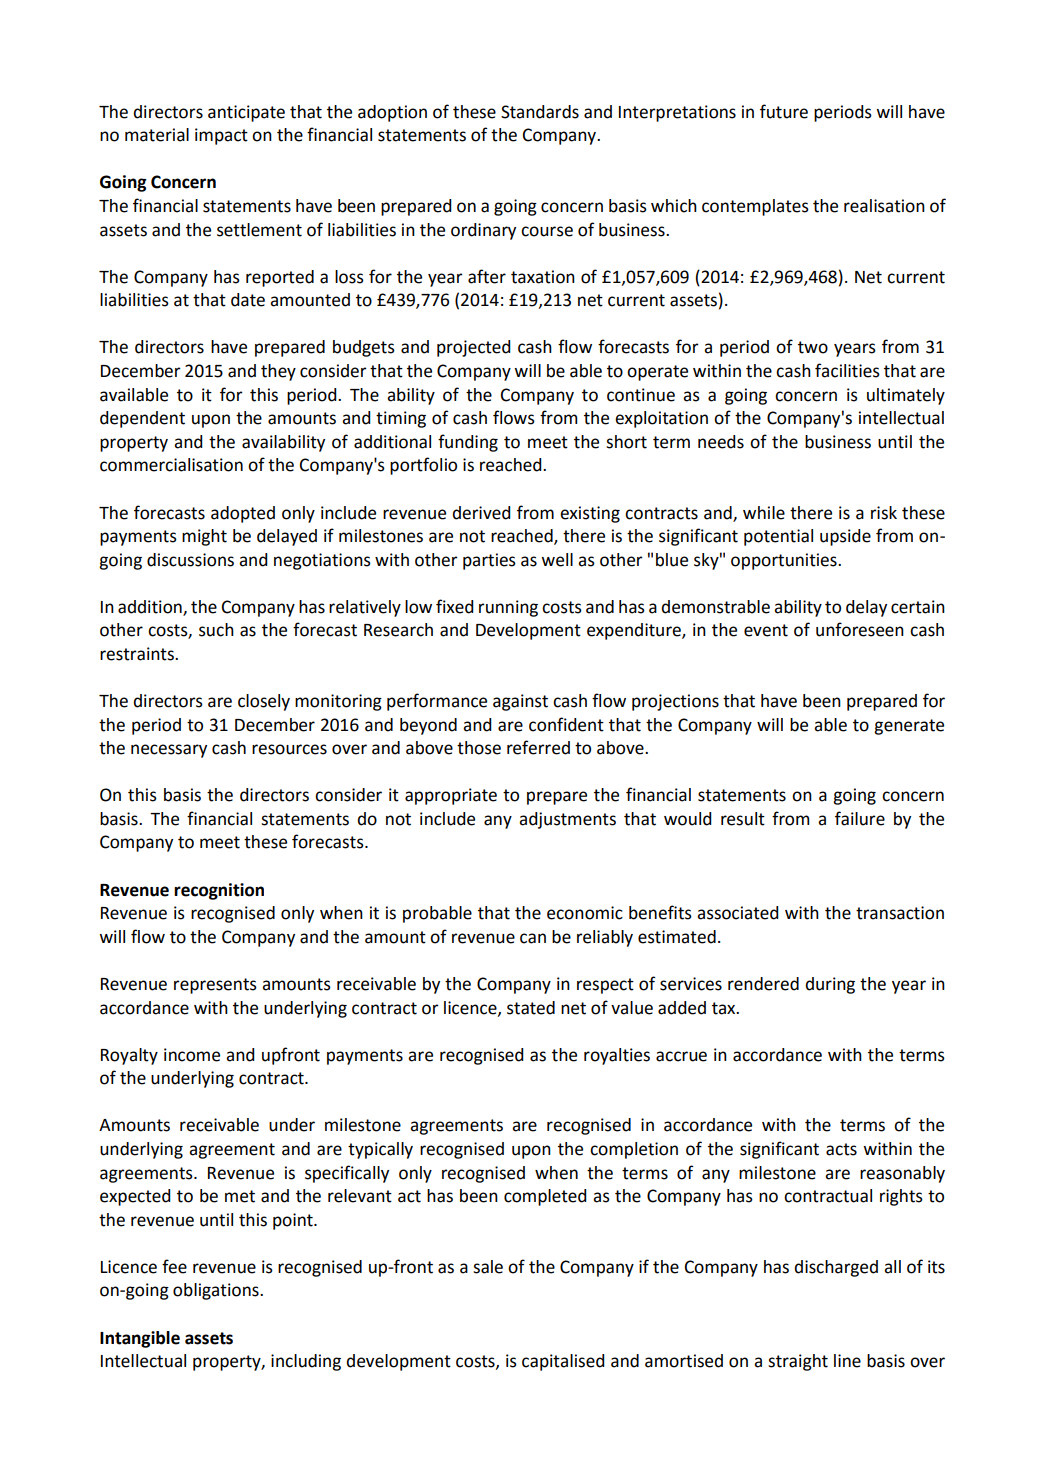  What do you see at coordinates (221, 136) in the image?
I see `impact` at bounding box center [221, 136].
